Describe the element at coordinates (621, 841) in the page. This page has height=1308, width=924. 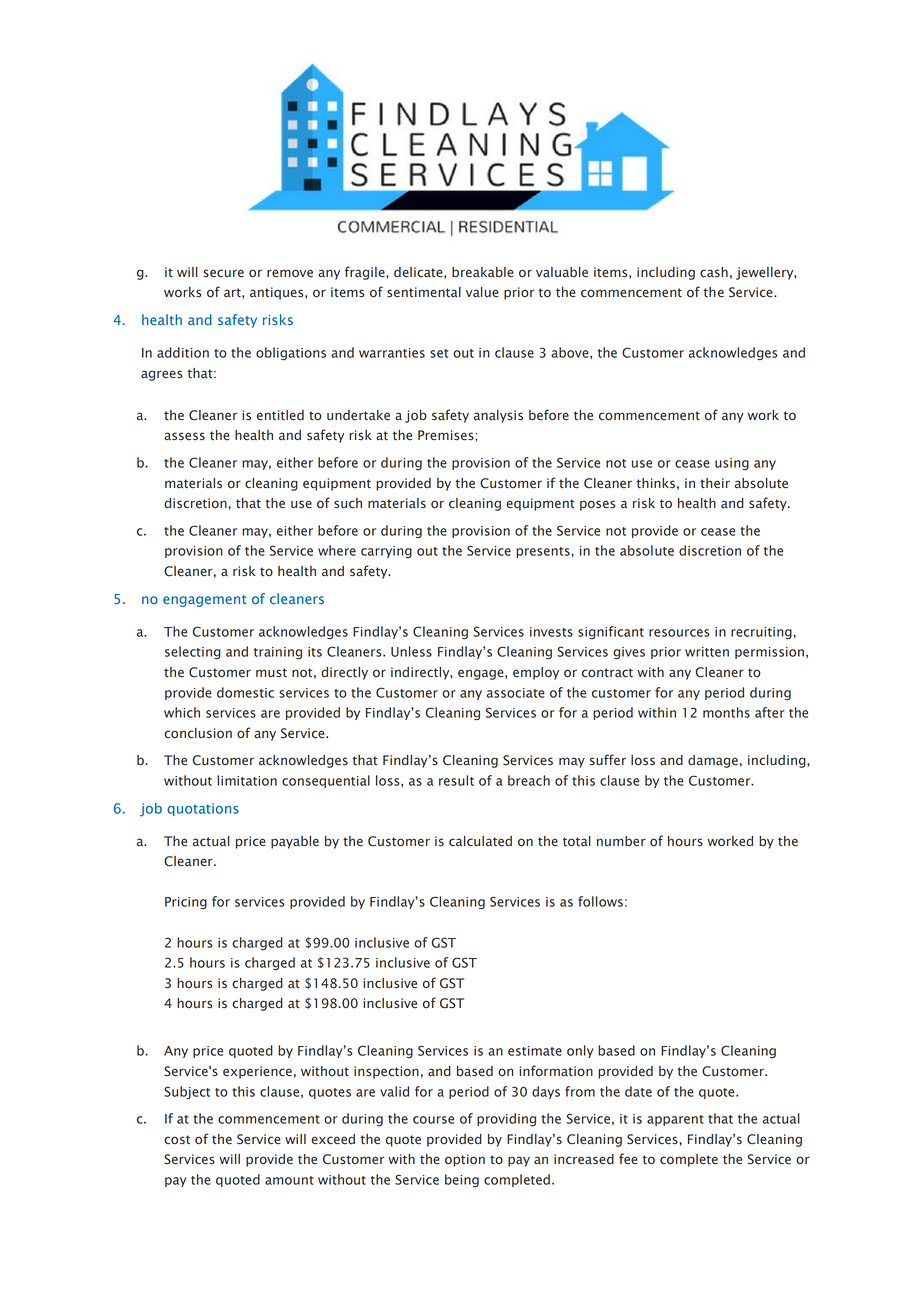
I see `number` at that location.
